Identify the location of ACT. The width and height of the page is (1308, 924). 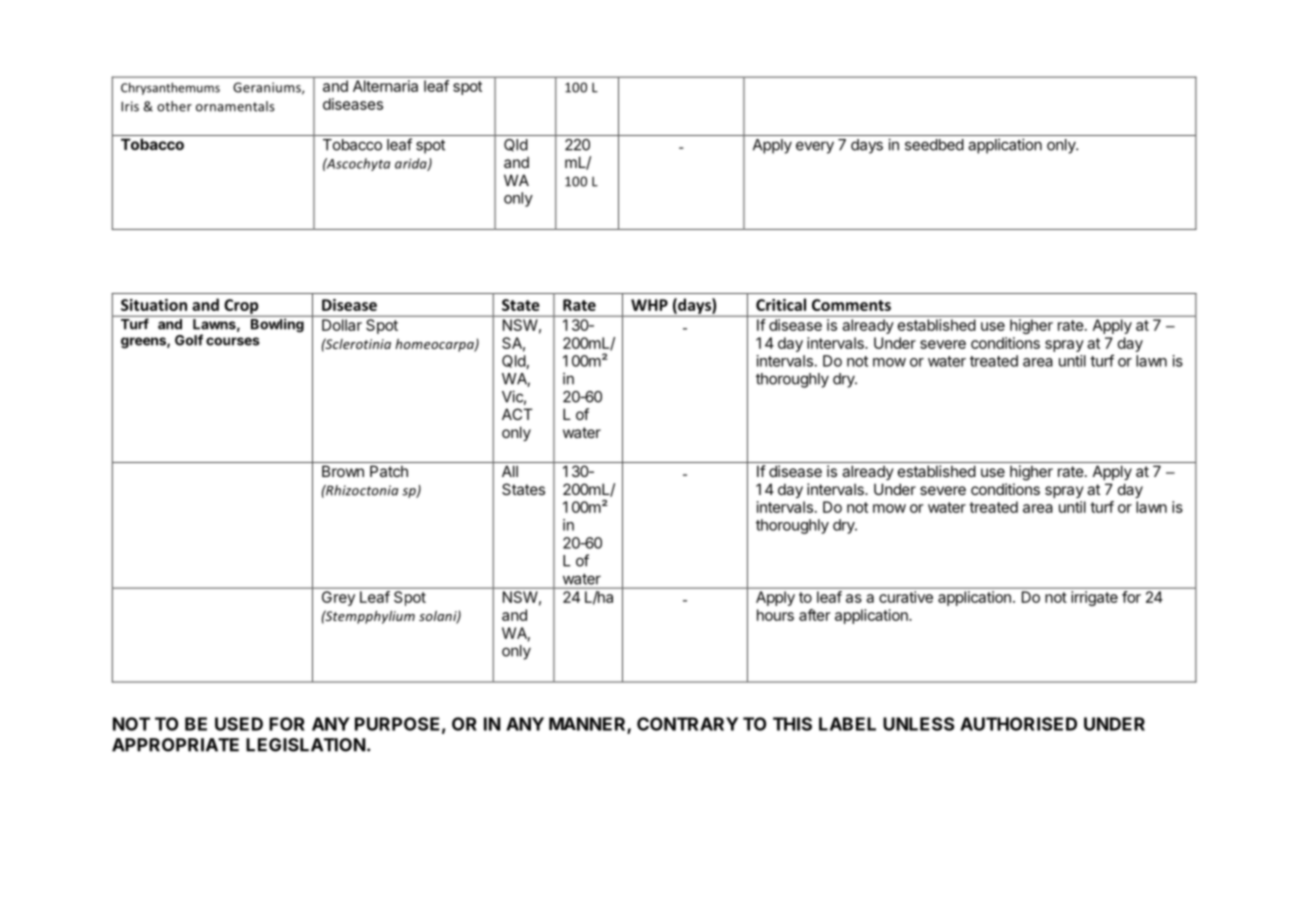
(517, 414).
